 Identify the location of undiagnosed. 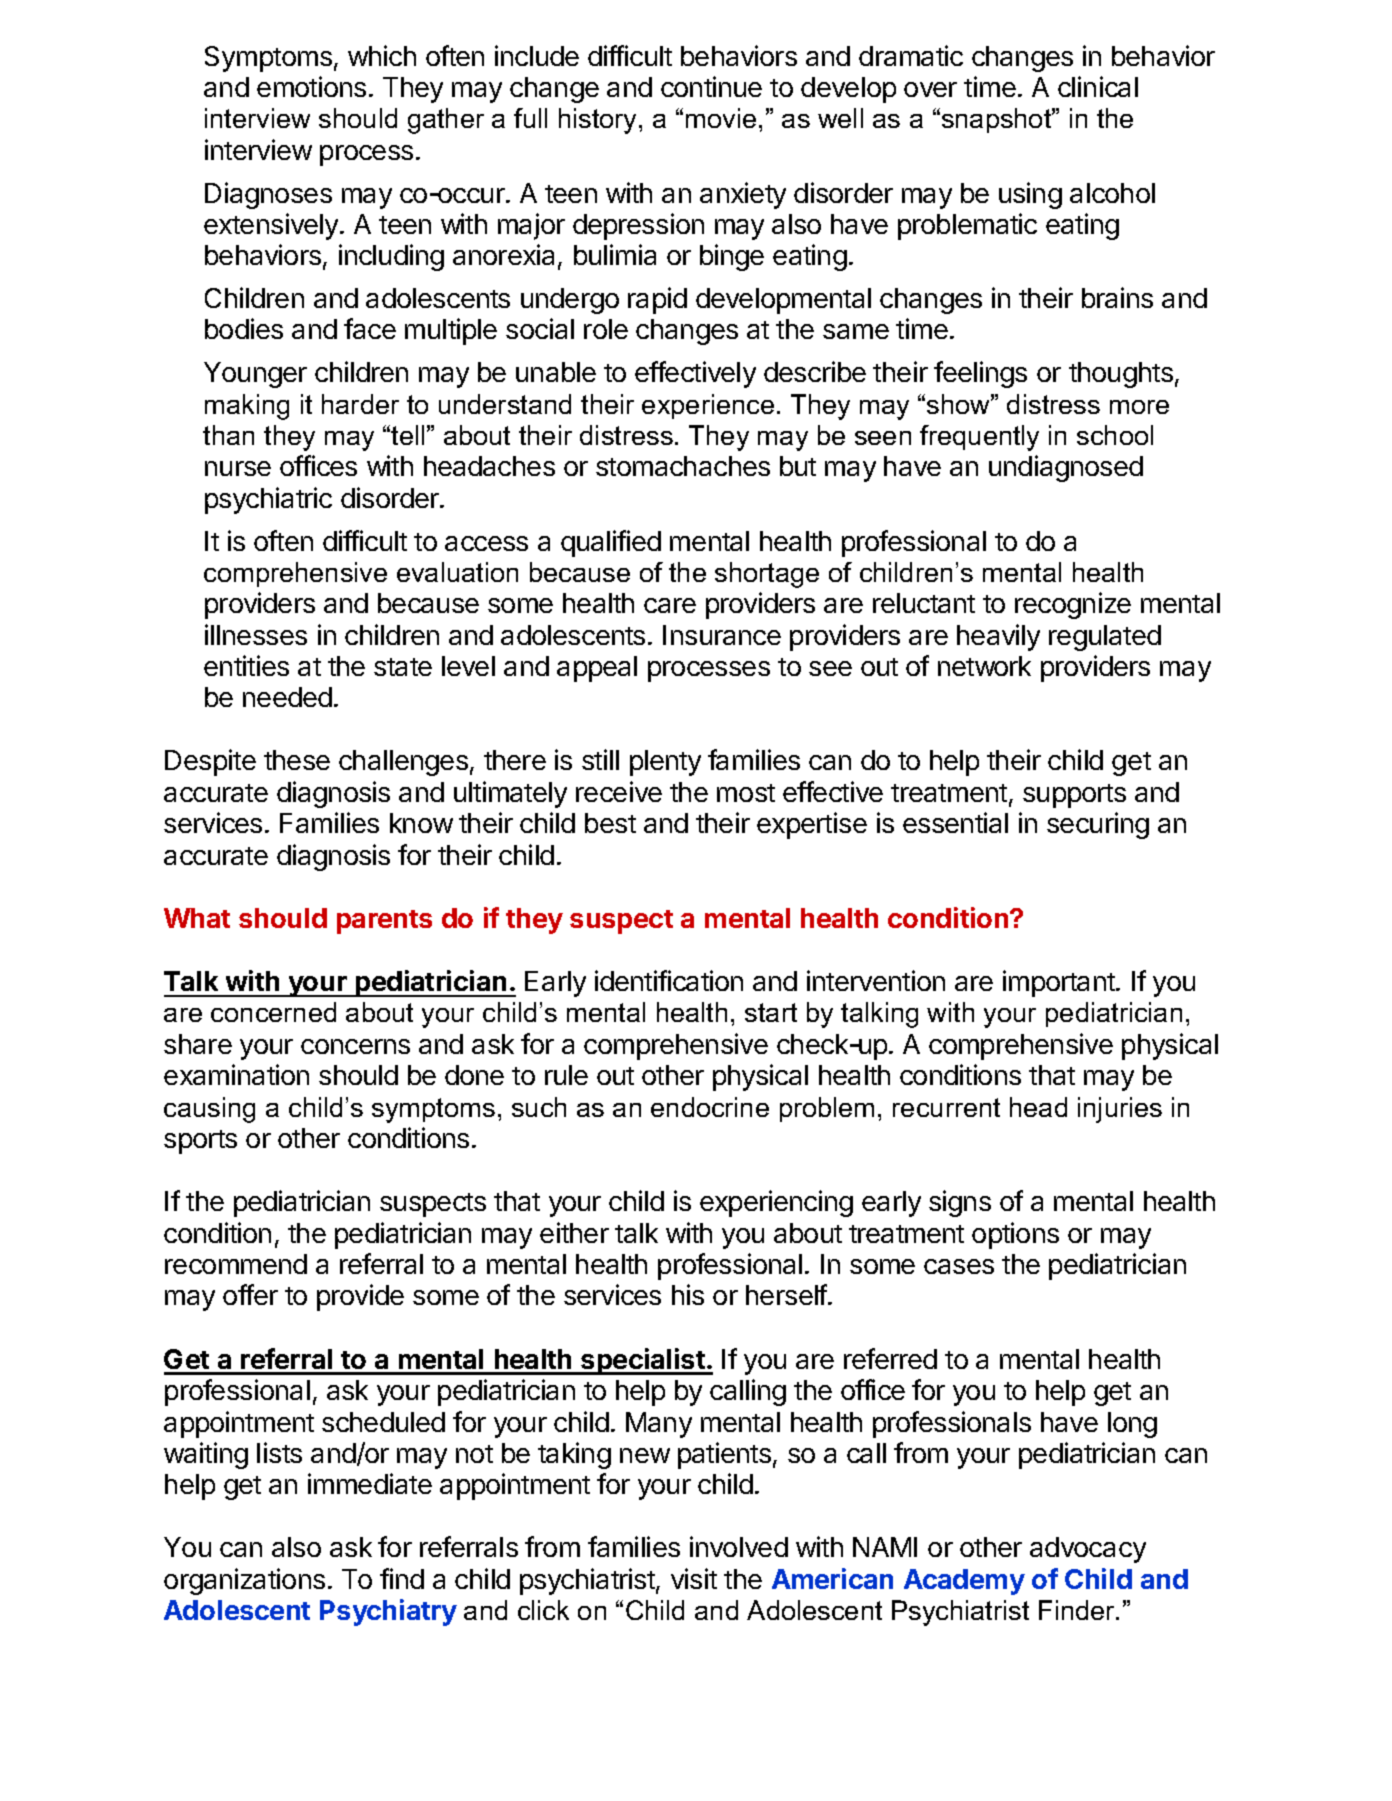
(1066, 468).
